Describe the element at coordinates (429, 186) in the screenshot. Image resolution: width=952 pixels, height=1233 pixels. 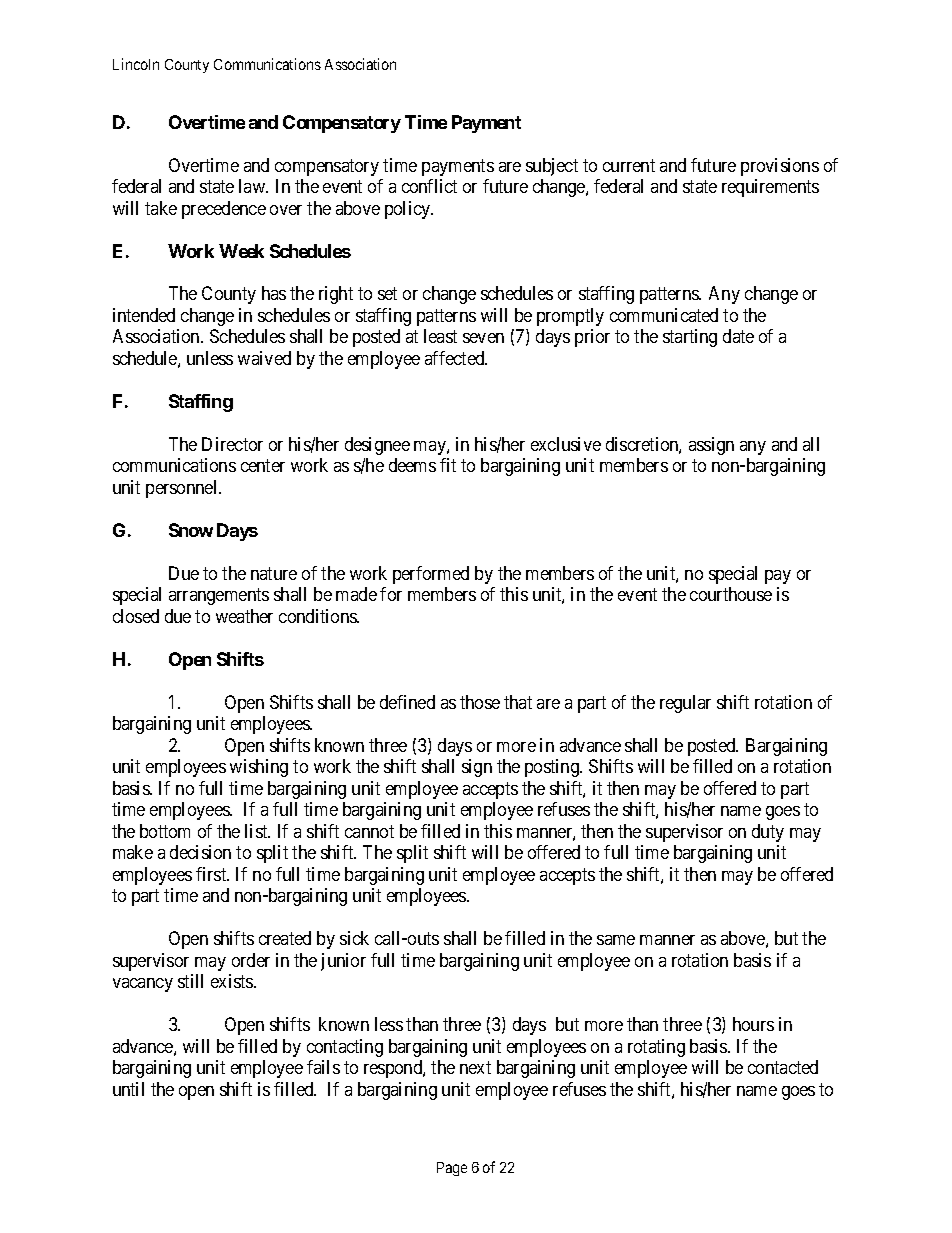
I see `conflict` at that location.
